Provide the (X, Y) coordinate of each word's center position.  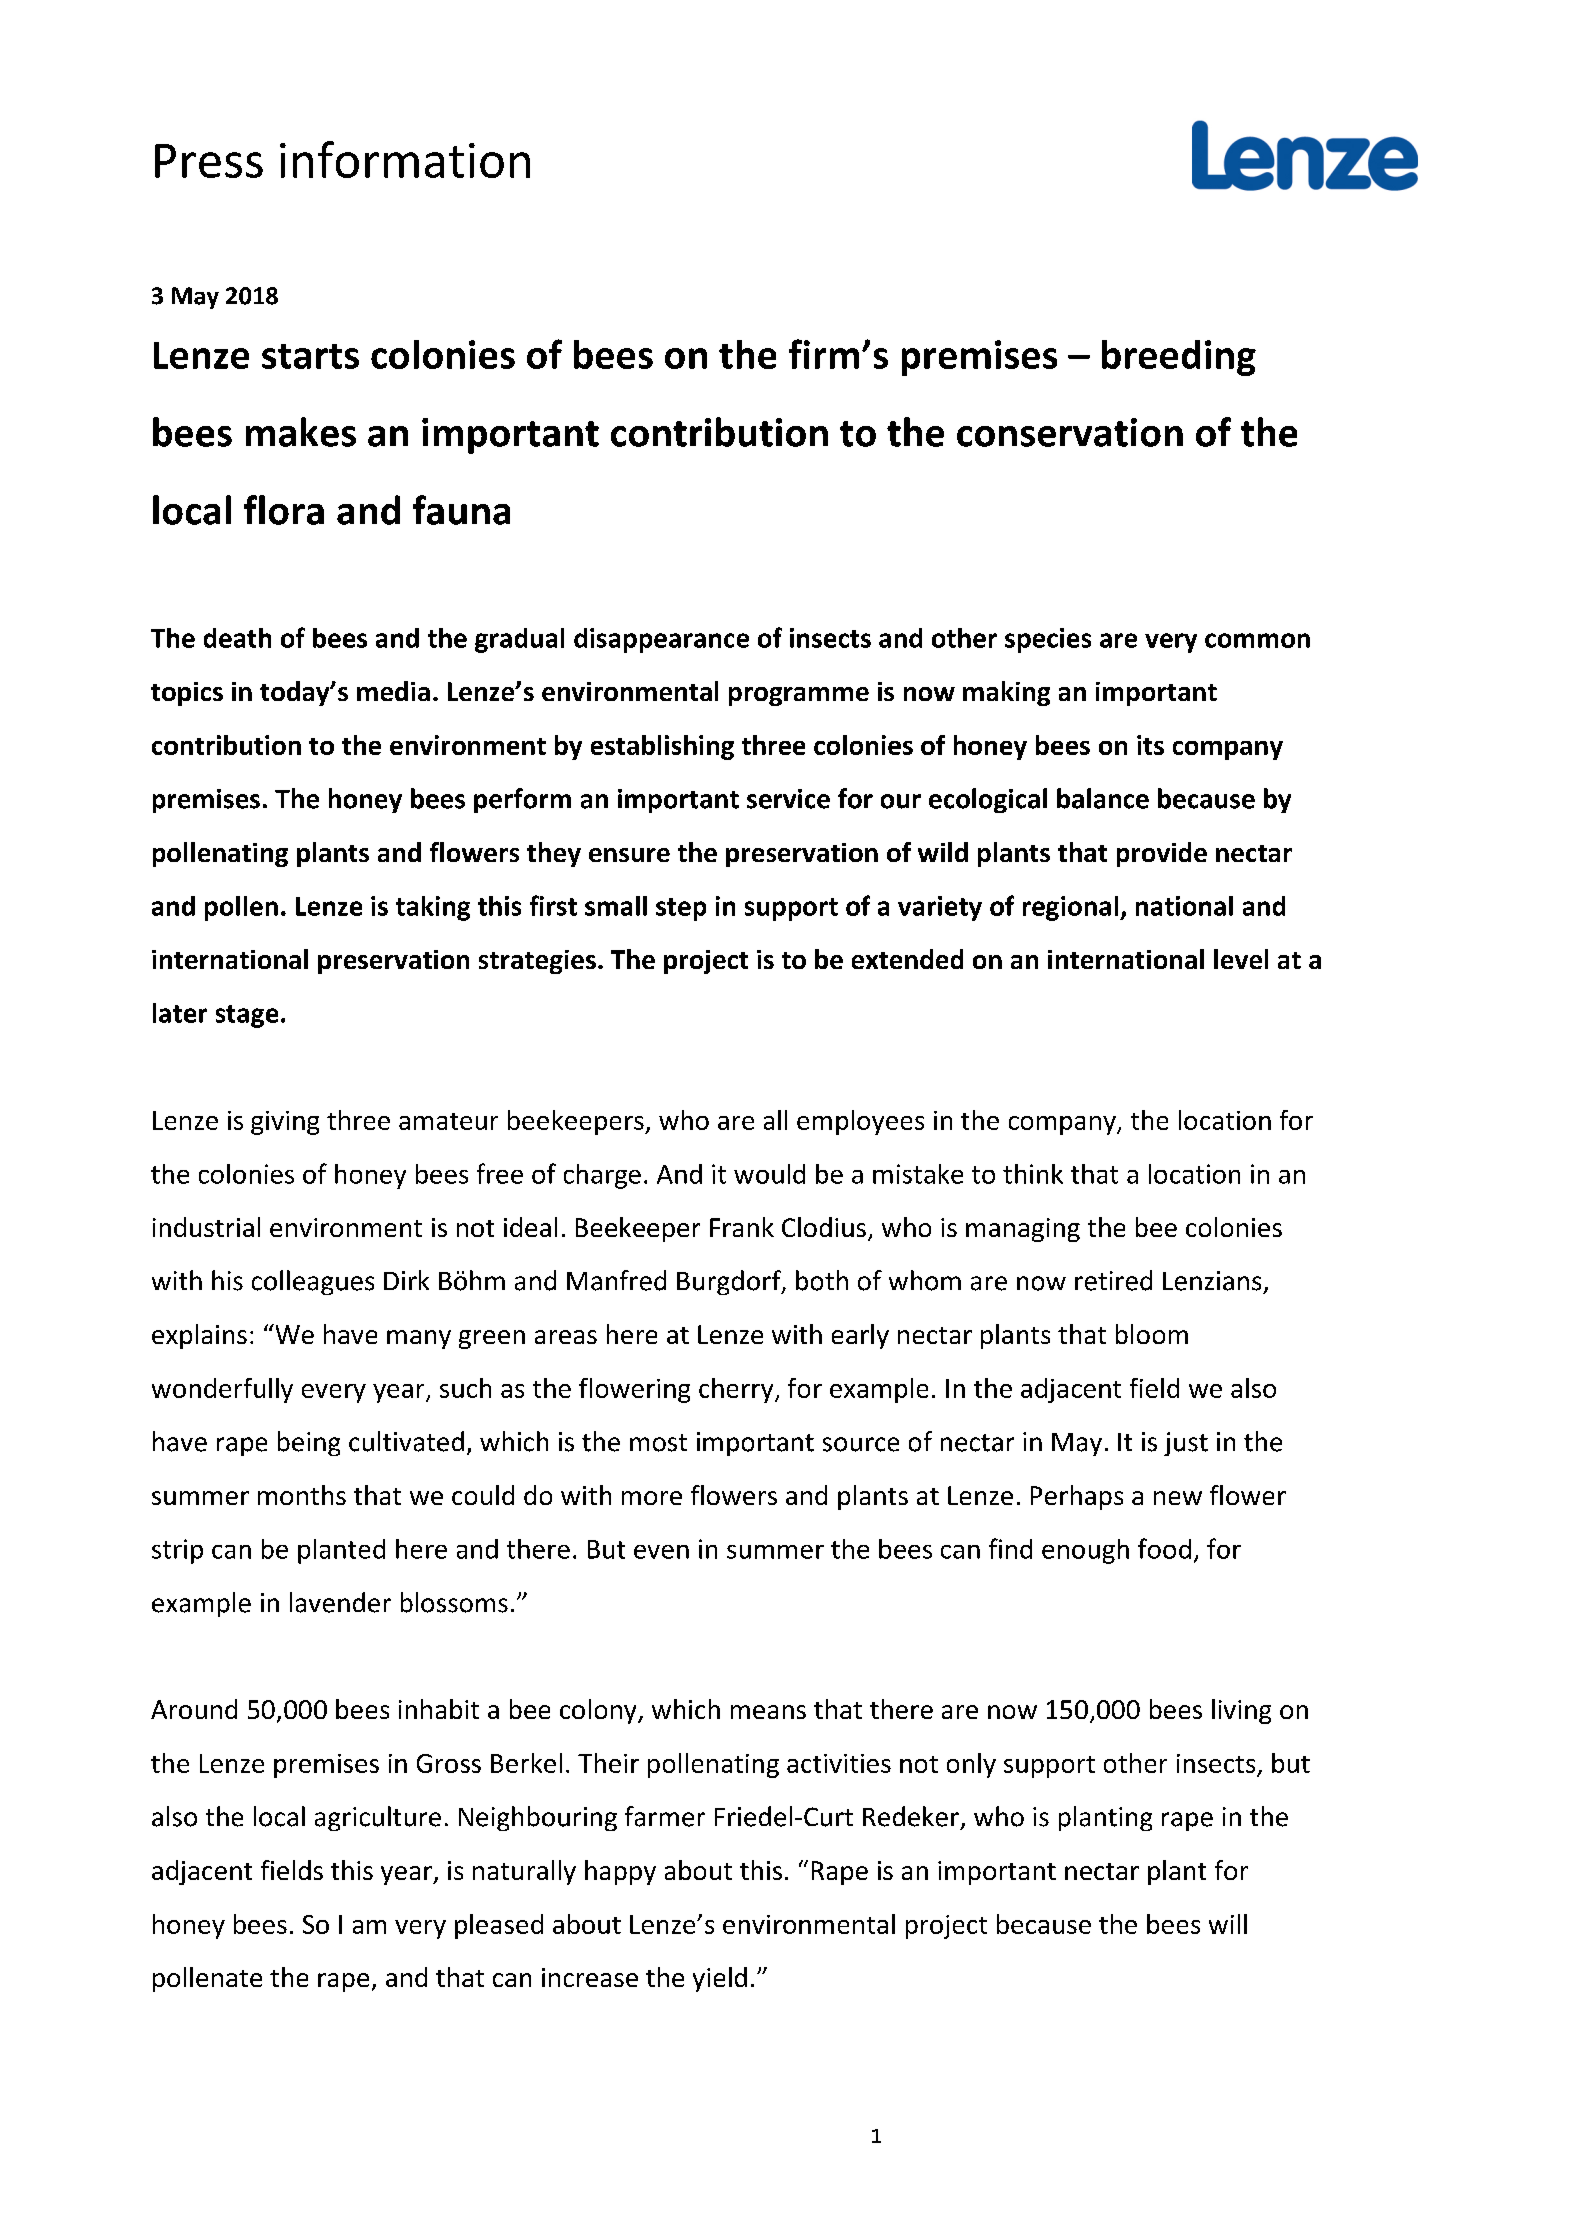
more (652, 1498)
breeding (1179, 358)
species (1048, 640)
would (769, 1174)
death (237, 638)
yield (720, 1979)
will (1228, 1924)
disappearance (661, 640)
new (1178, 1498)
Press (209, 161)
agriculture (378, 1818)
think (1033, 1174)
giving (285, 1123)
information (405, 159)
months (302, 1495)
